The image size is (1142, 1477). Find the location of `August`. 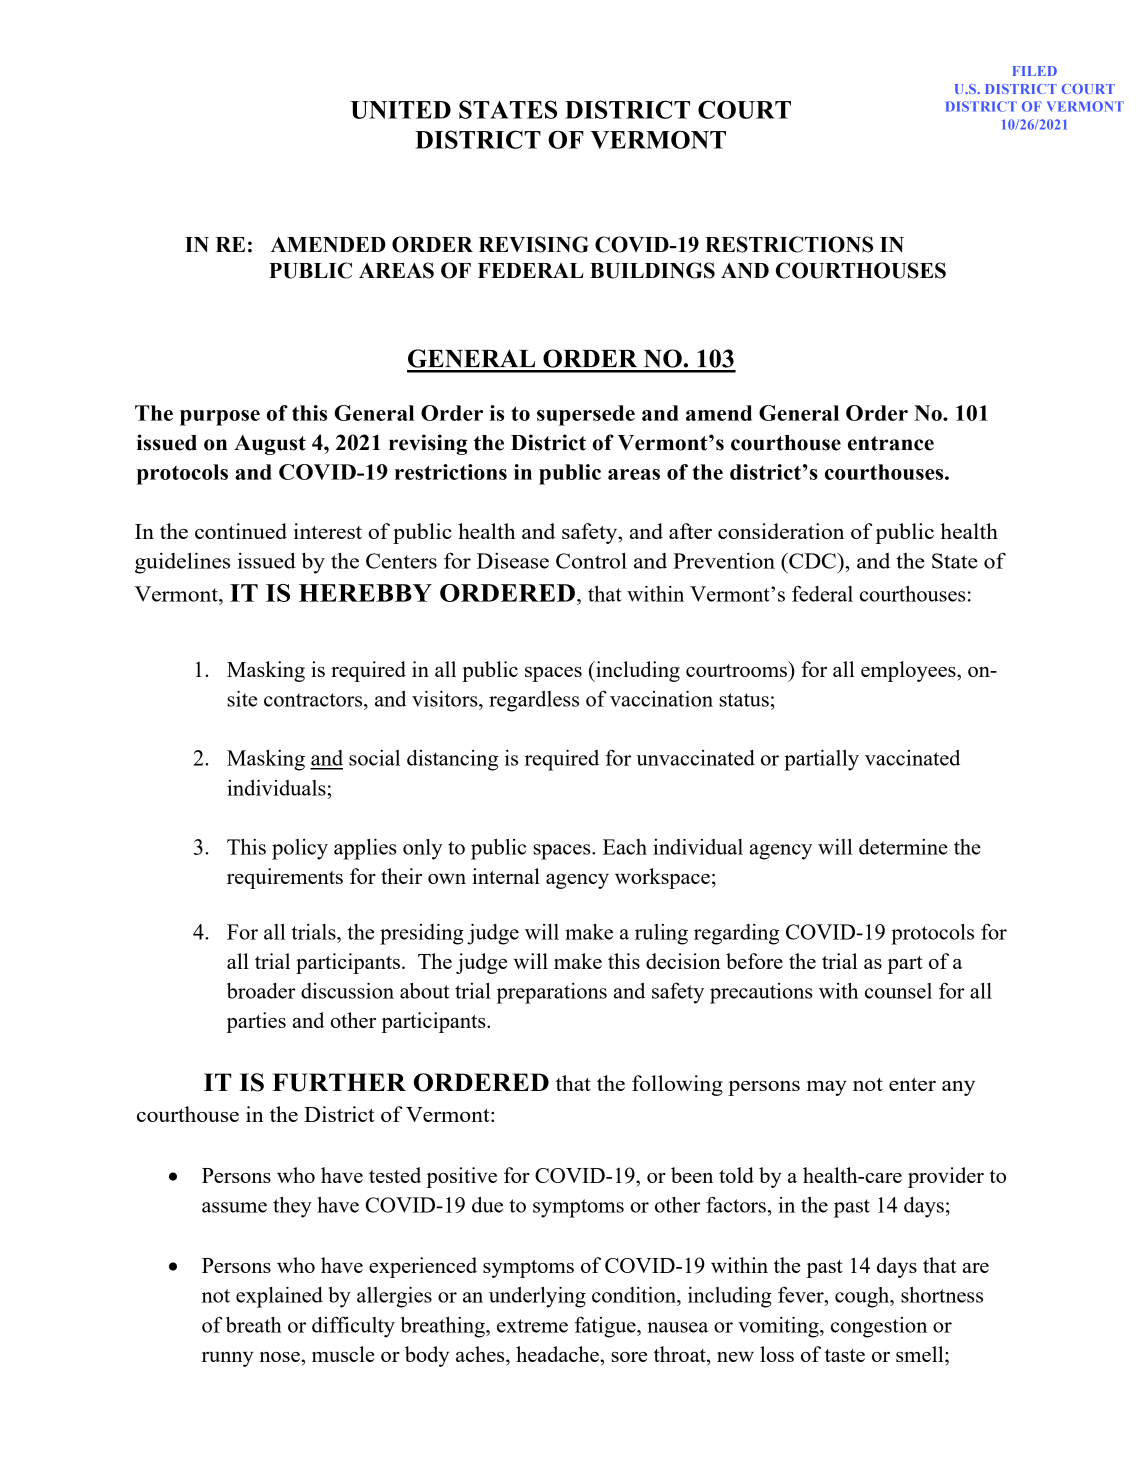

August is located at coordinates (270, 445).
